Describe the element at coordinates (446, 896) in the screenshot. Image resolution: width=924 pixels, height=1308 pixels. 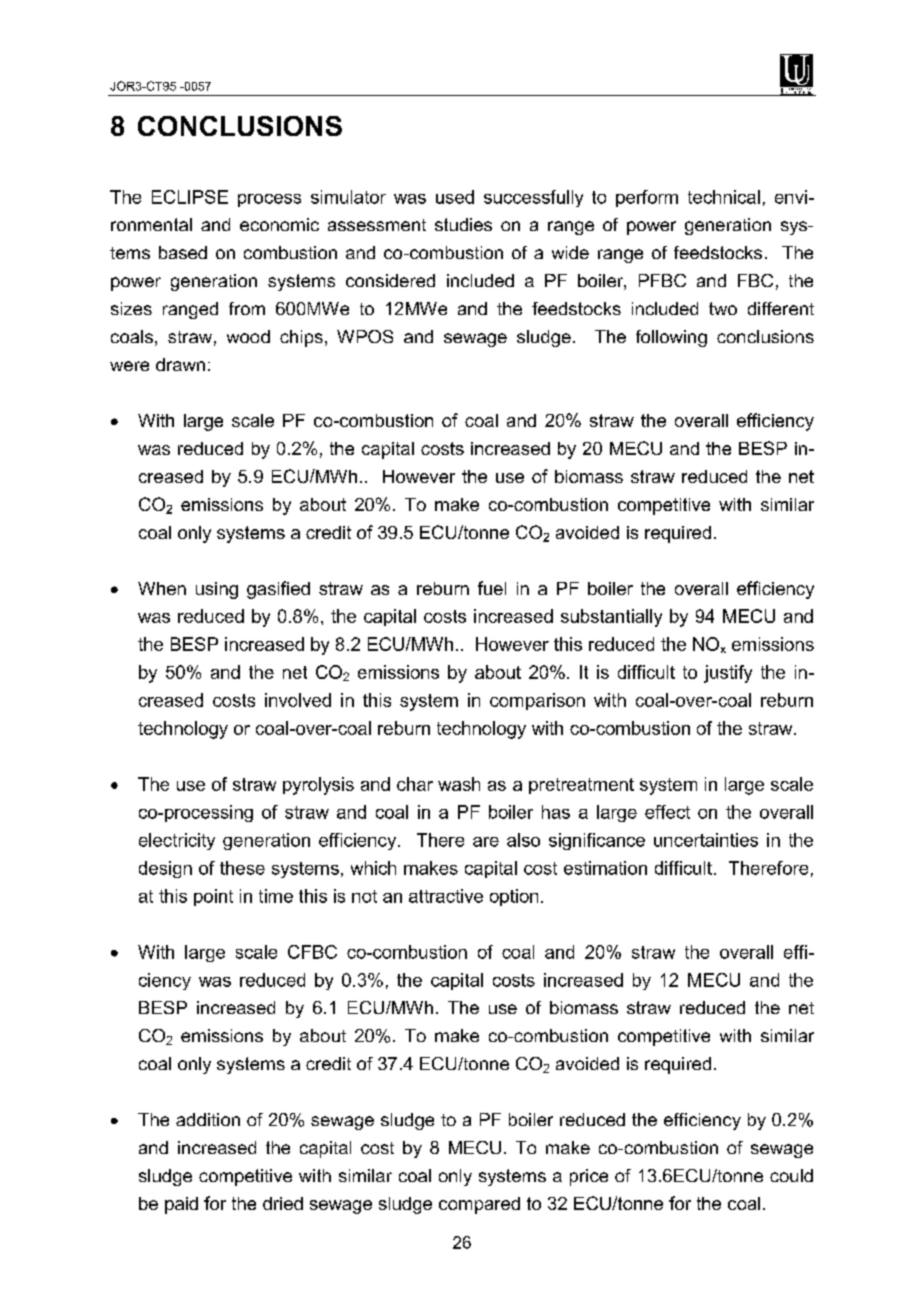
I see `attractive` at that location.
